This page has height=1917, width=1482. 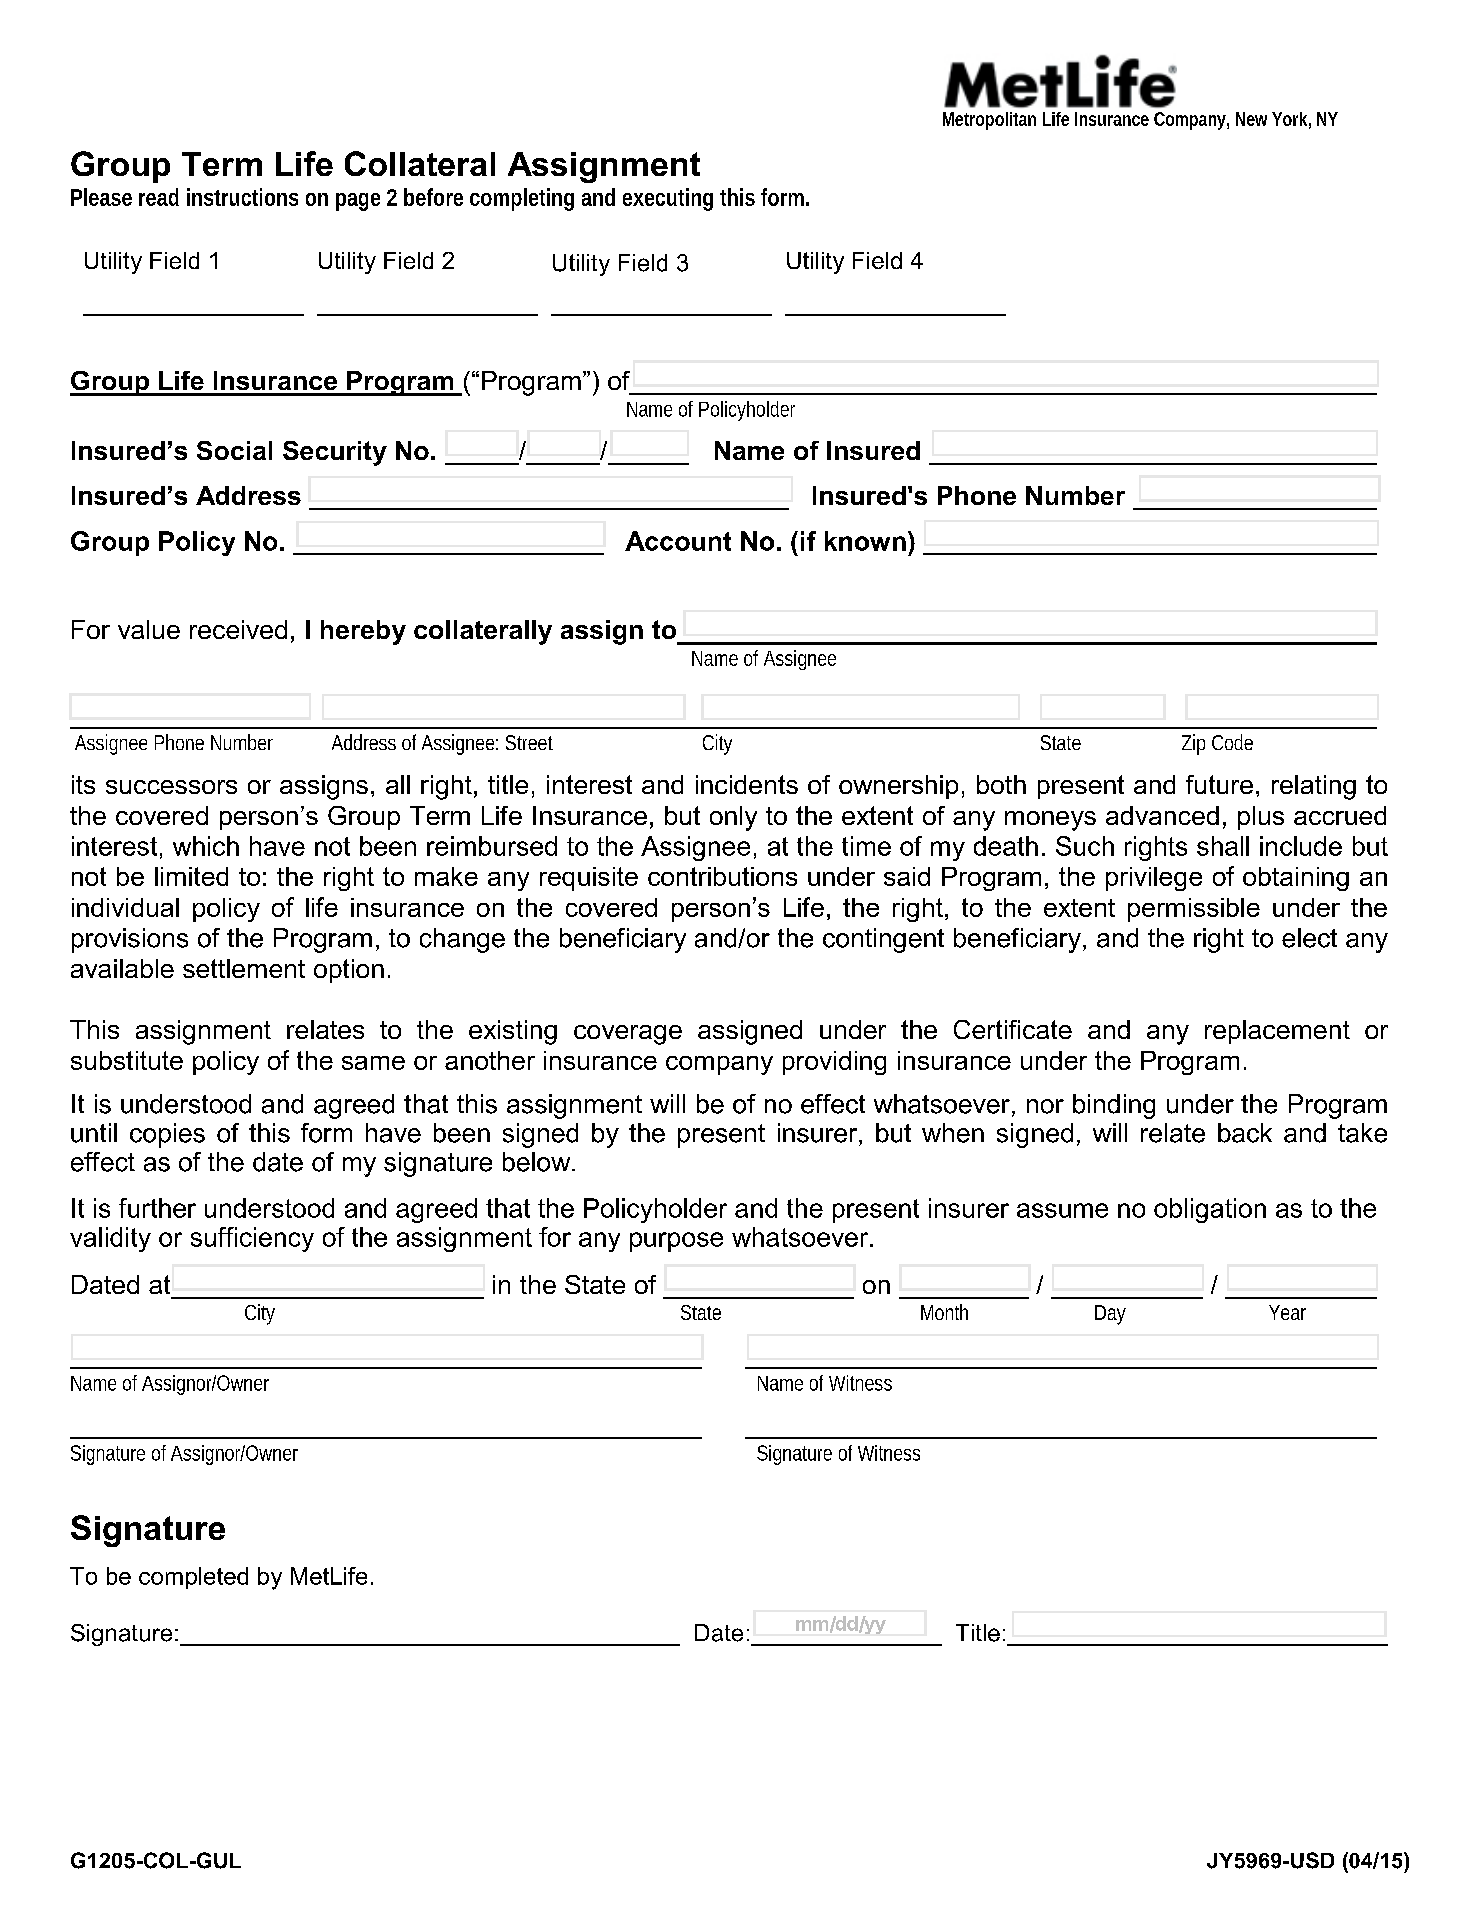 I want to click on substitute, so click(x=127, y=1060).
